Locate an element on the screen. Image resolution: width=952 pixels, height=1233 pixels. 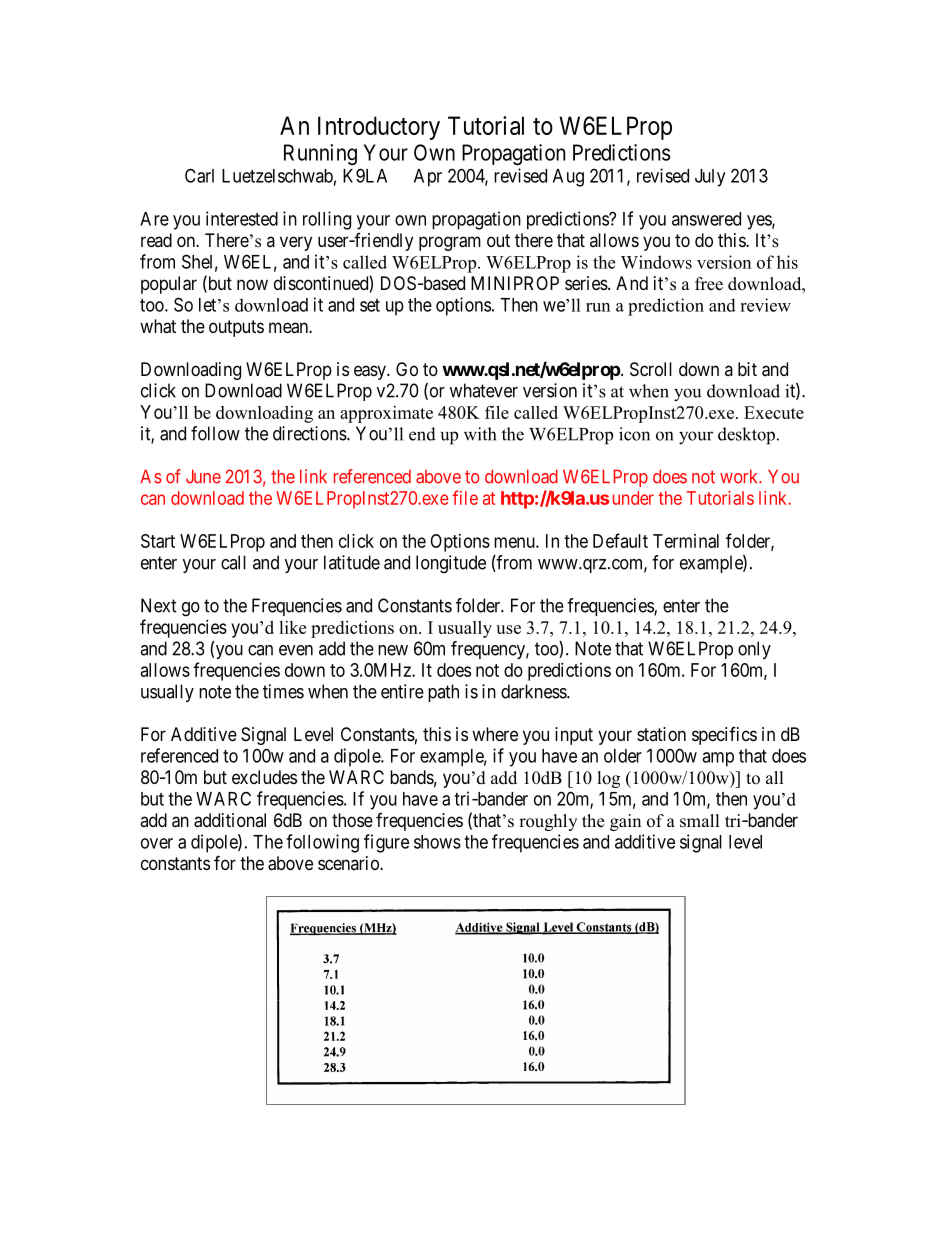
times is located at coordinates (283, 691).
